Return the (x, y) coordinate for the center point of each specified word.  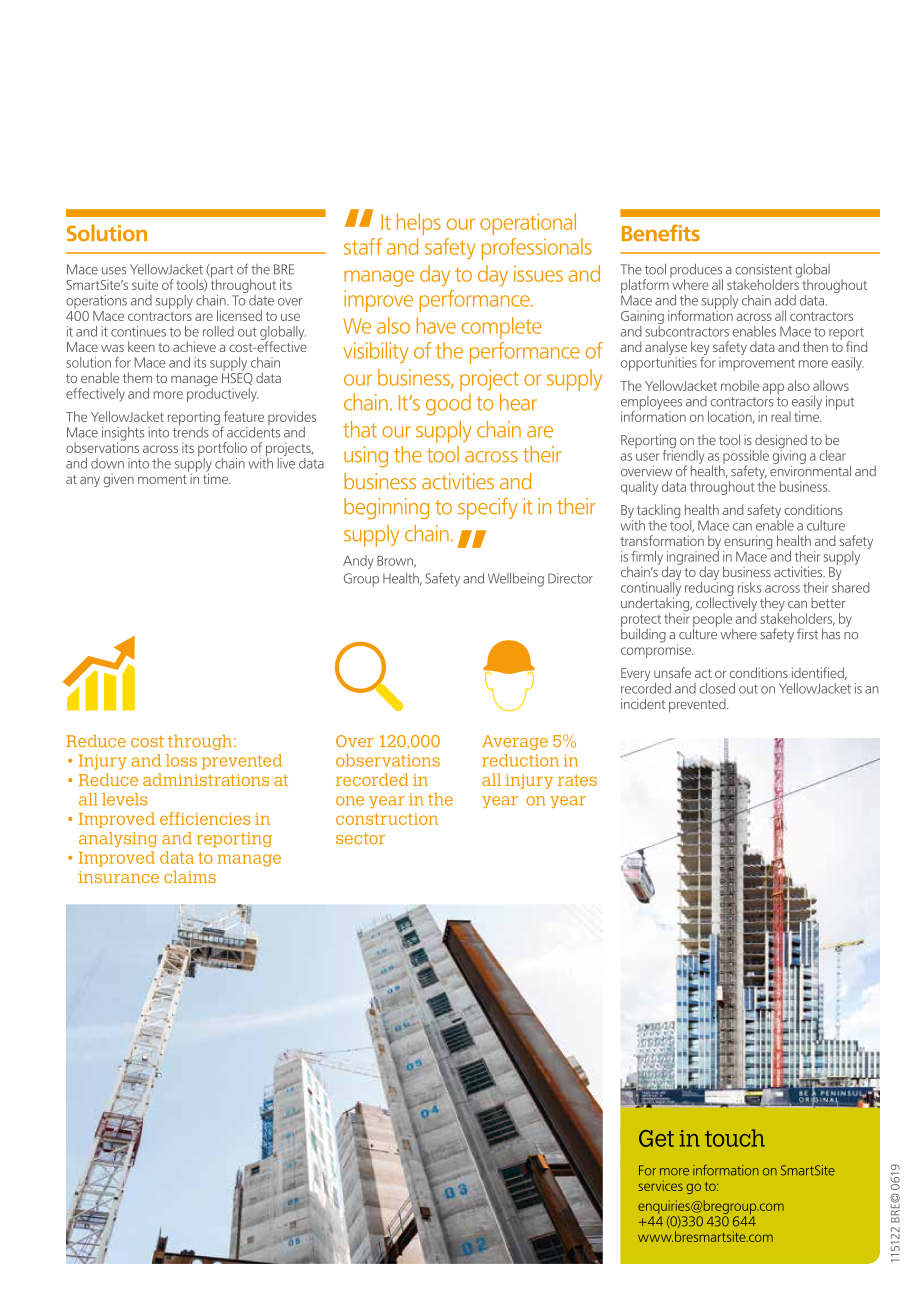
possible (746, 458)
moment (162, 479)
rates (577, 780)
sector (360, 839)
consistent (763, 269)
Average (515, 742)
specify (488, 508)
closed (717, 688)
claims (190, 876)
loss (181, 760)
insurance (119, 877)
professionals (537, 249)
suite (145, 284)
